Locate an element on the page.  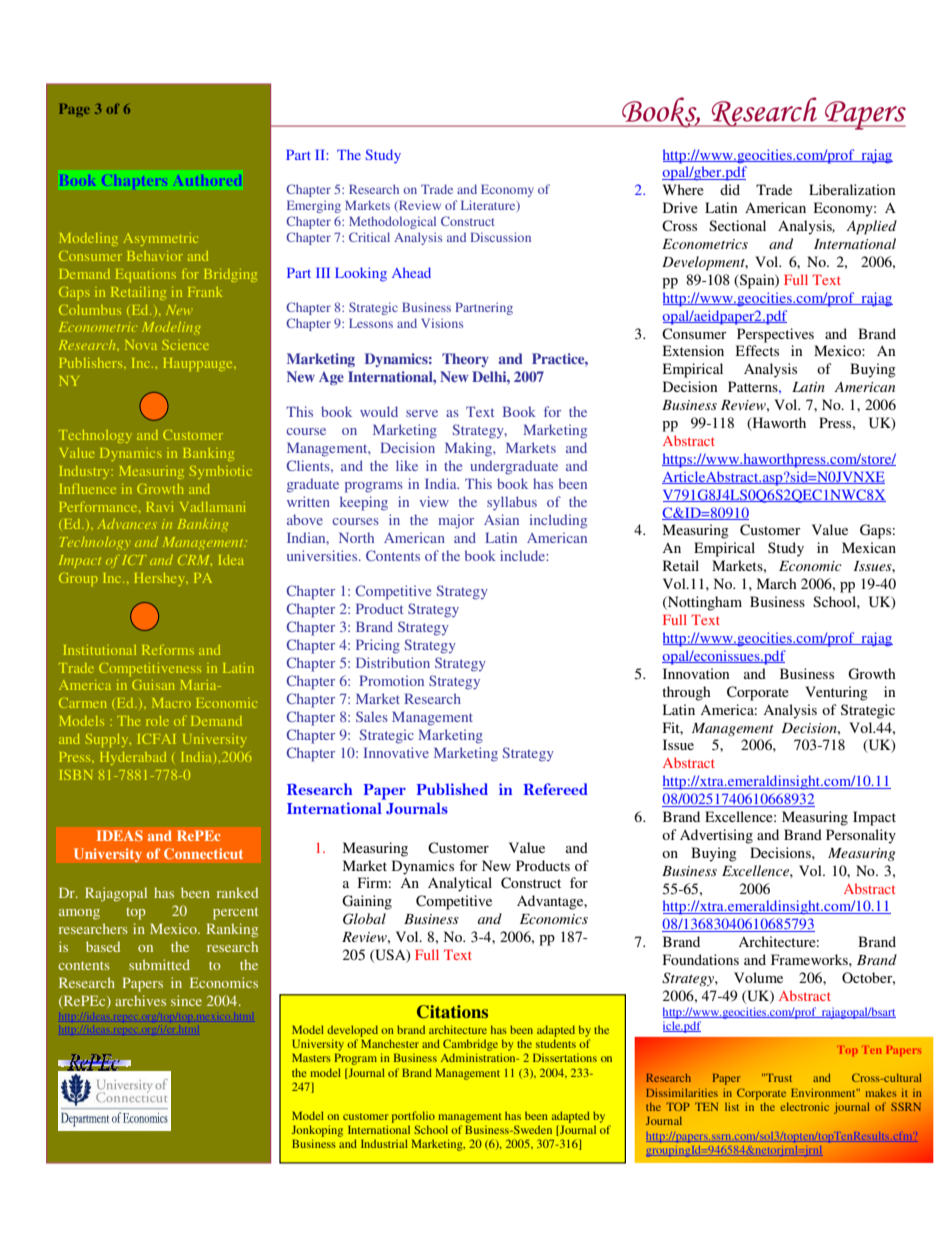
Discussion is located at coordinates (500, 237).
